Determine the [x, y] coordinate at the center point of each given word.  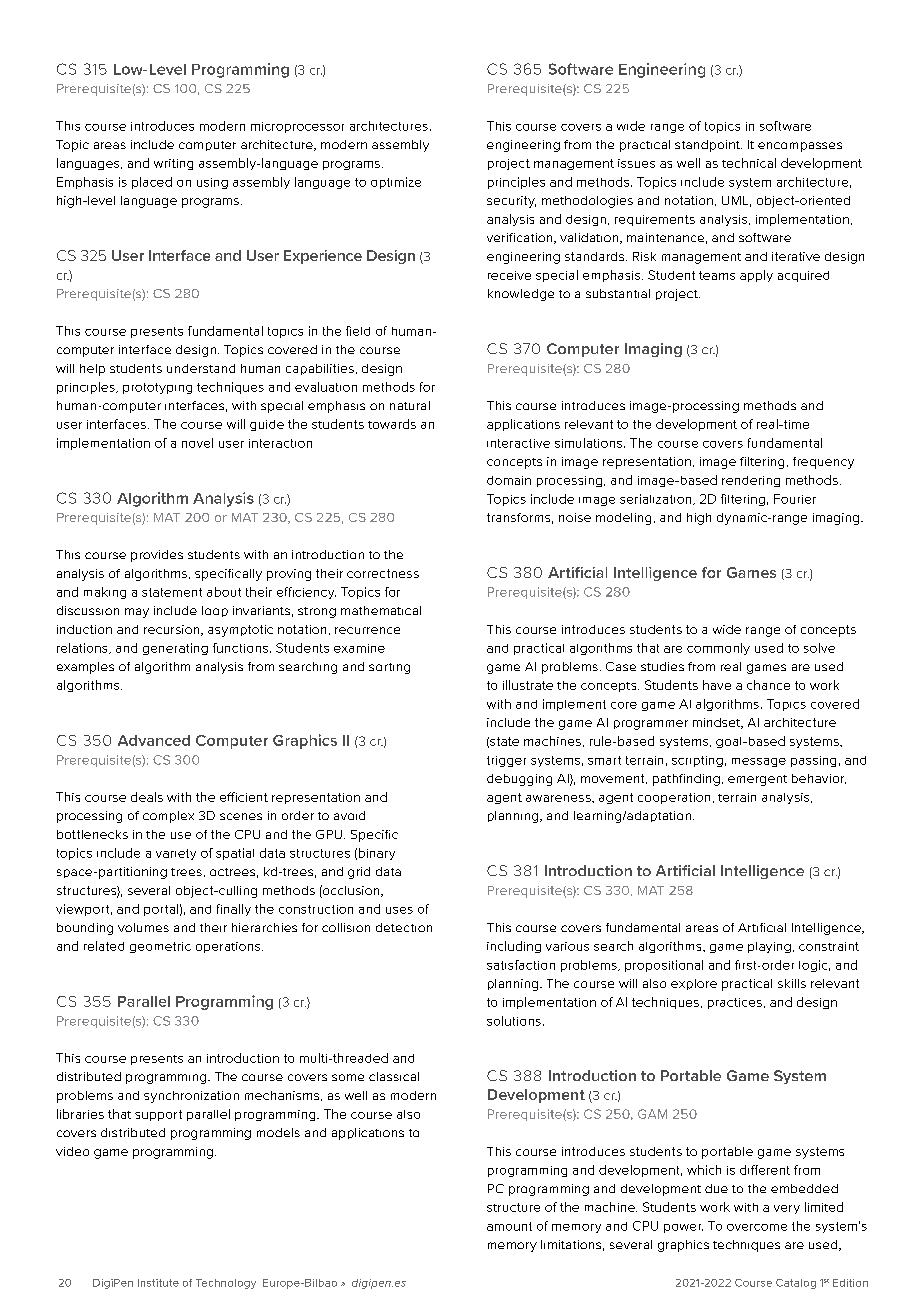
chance [768, 685]
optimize [396, 183]
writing [173, 164]
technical [749, 163]
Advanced [154, 740]
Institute [158, 1283]
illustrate [528, 685]
